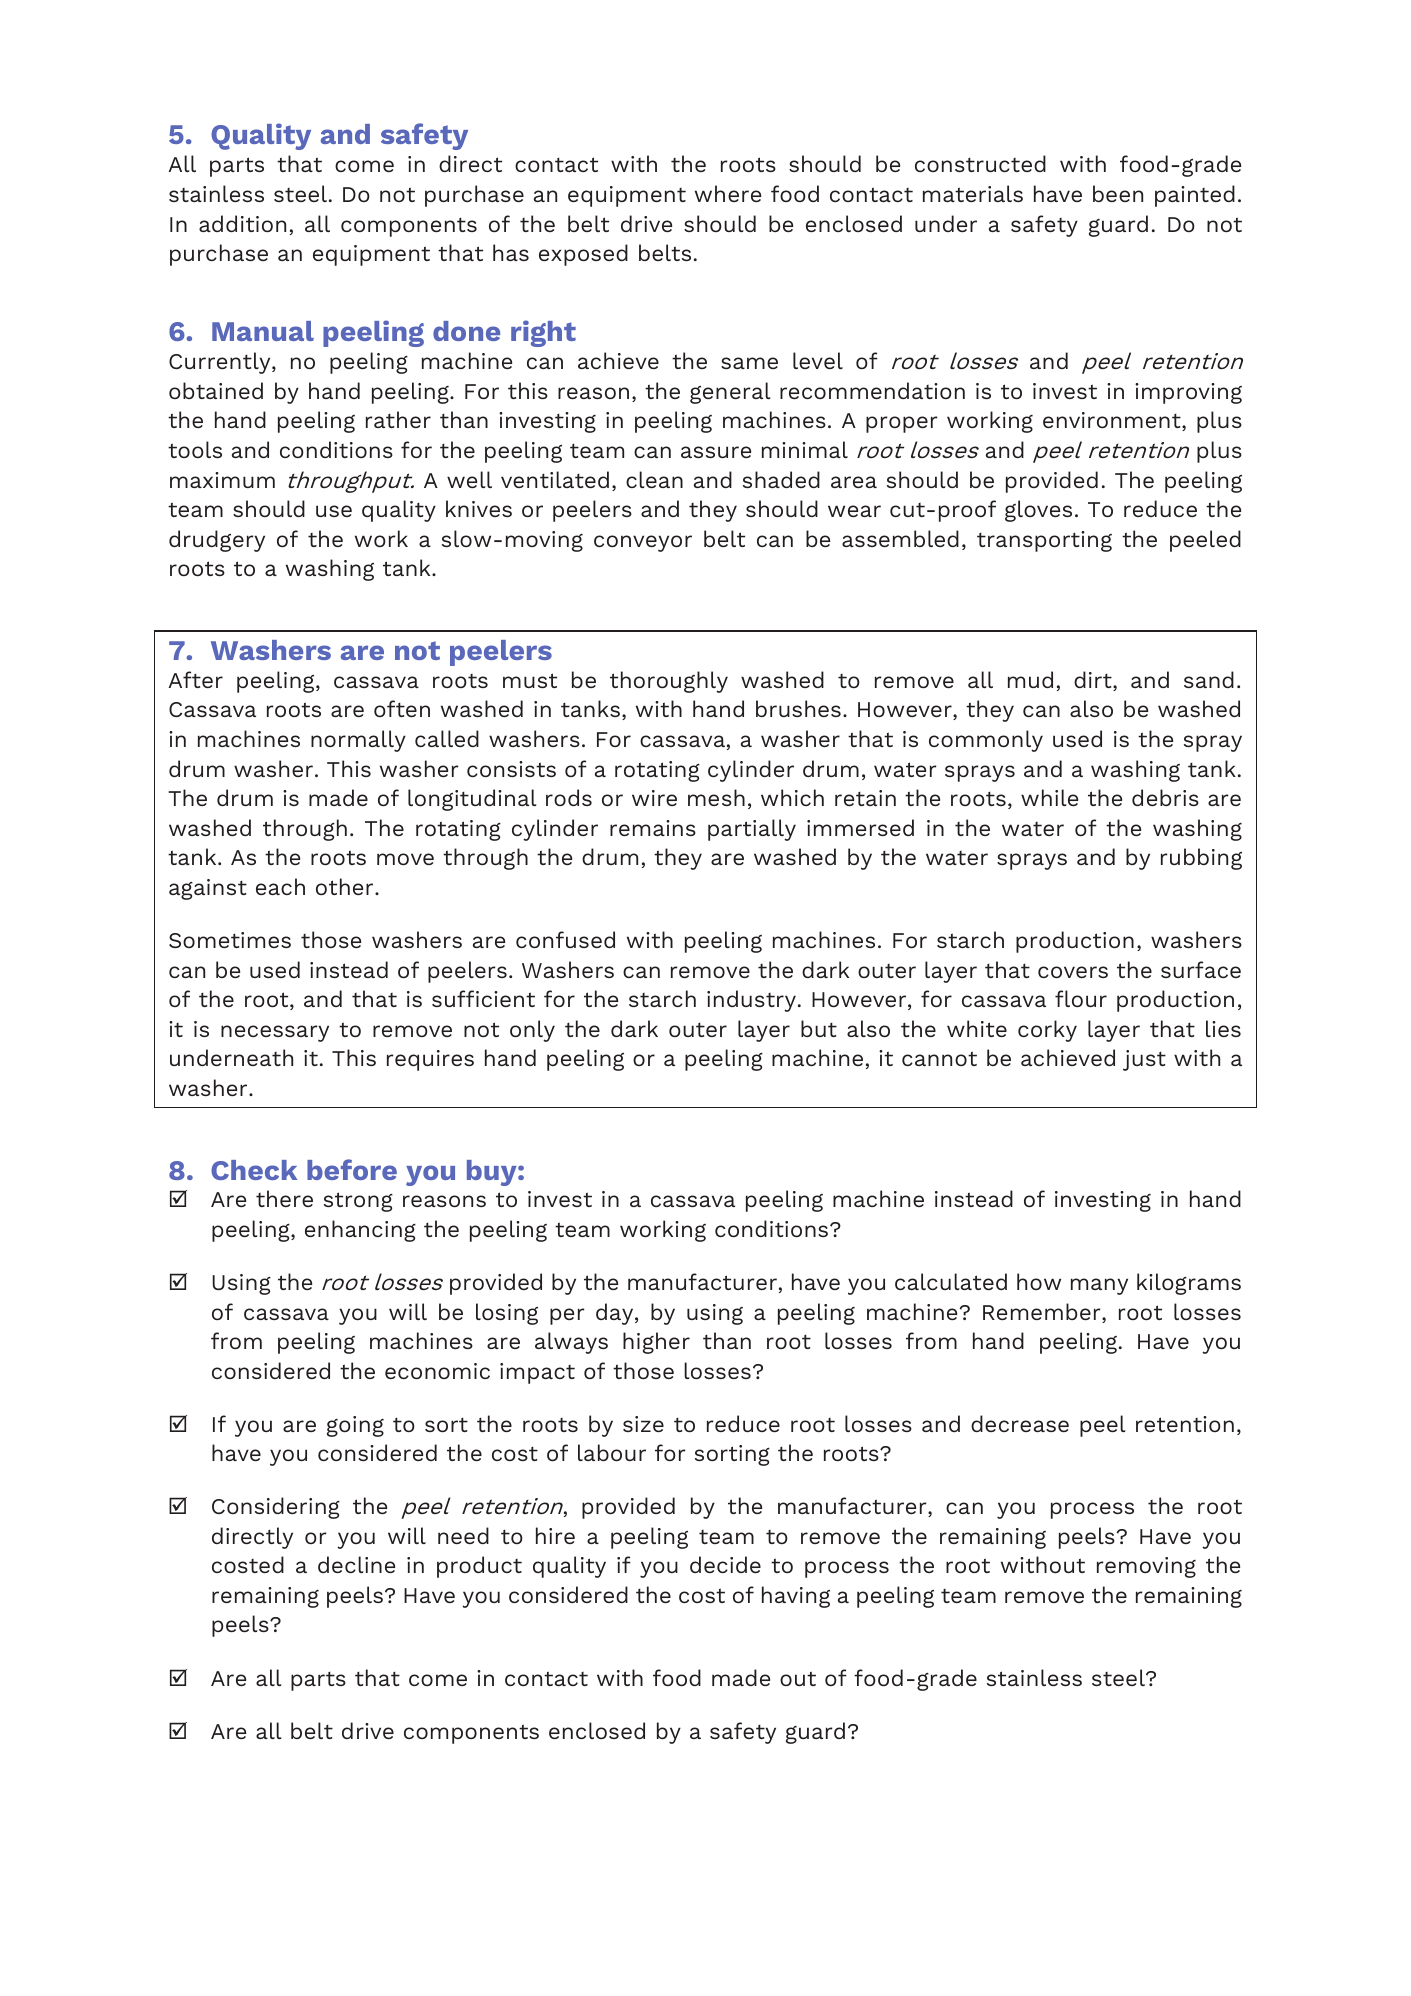  Describe the element at coordinates (1144, 1060) in the document. I see `just` at that location.
